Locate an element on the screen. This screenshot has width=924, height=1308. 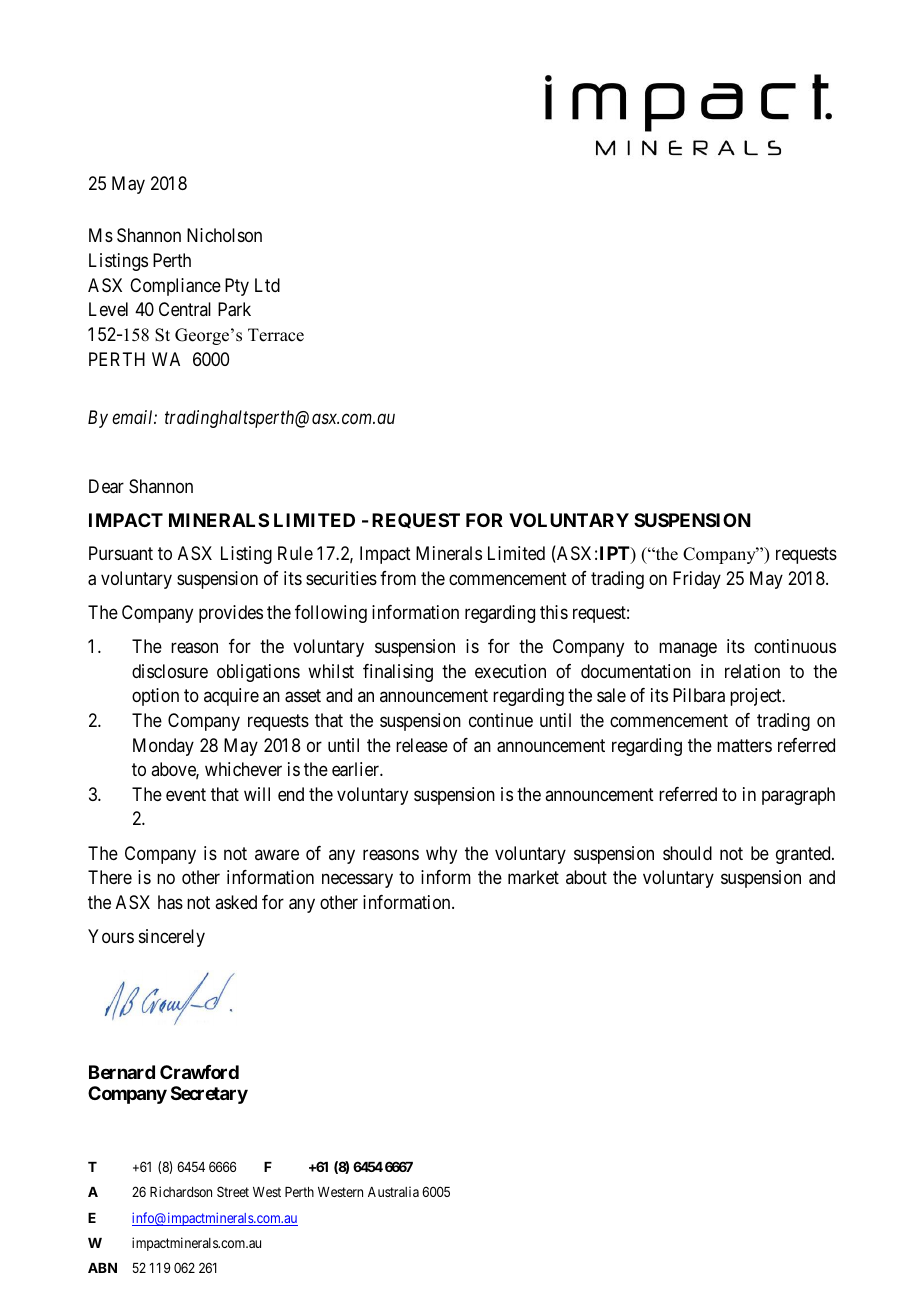
from is located at coordinates (398, 578).
